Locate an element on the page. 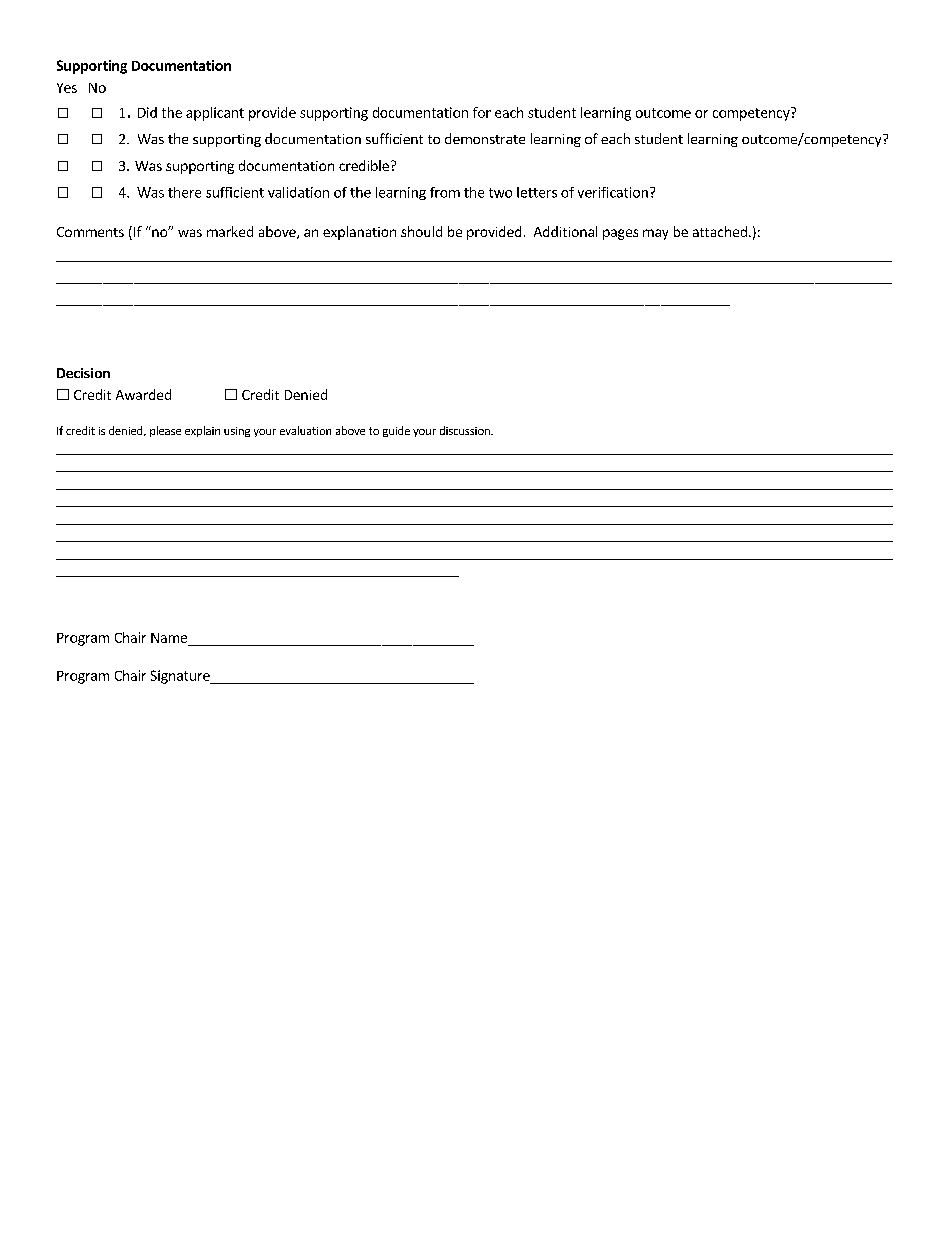  Decision is located at coordinates (83, 373).
